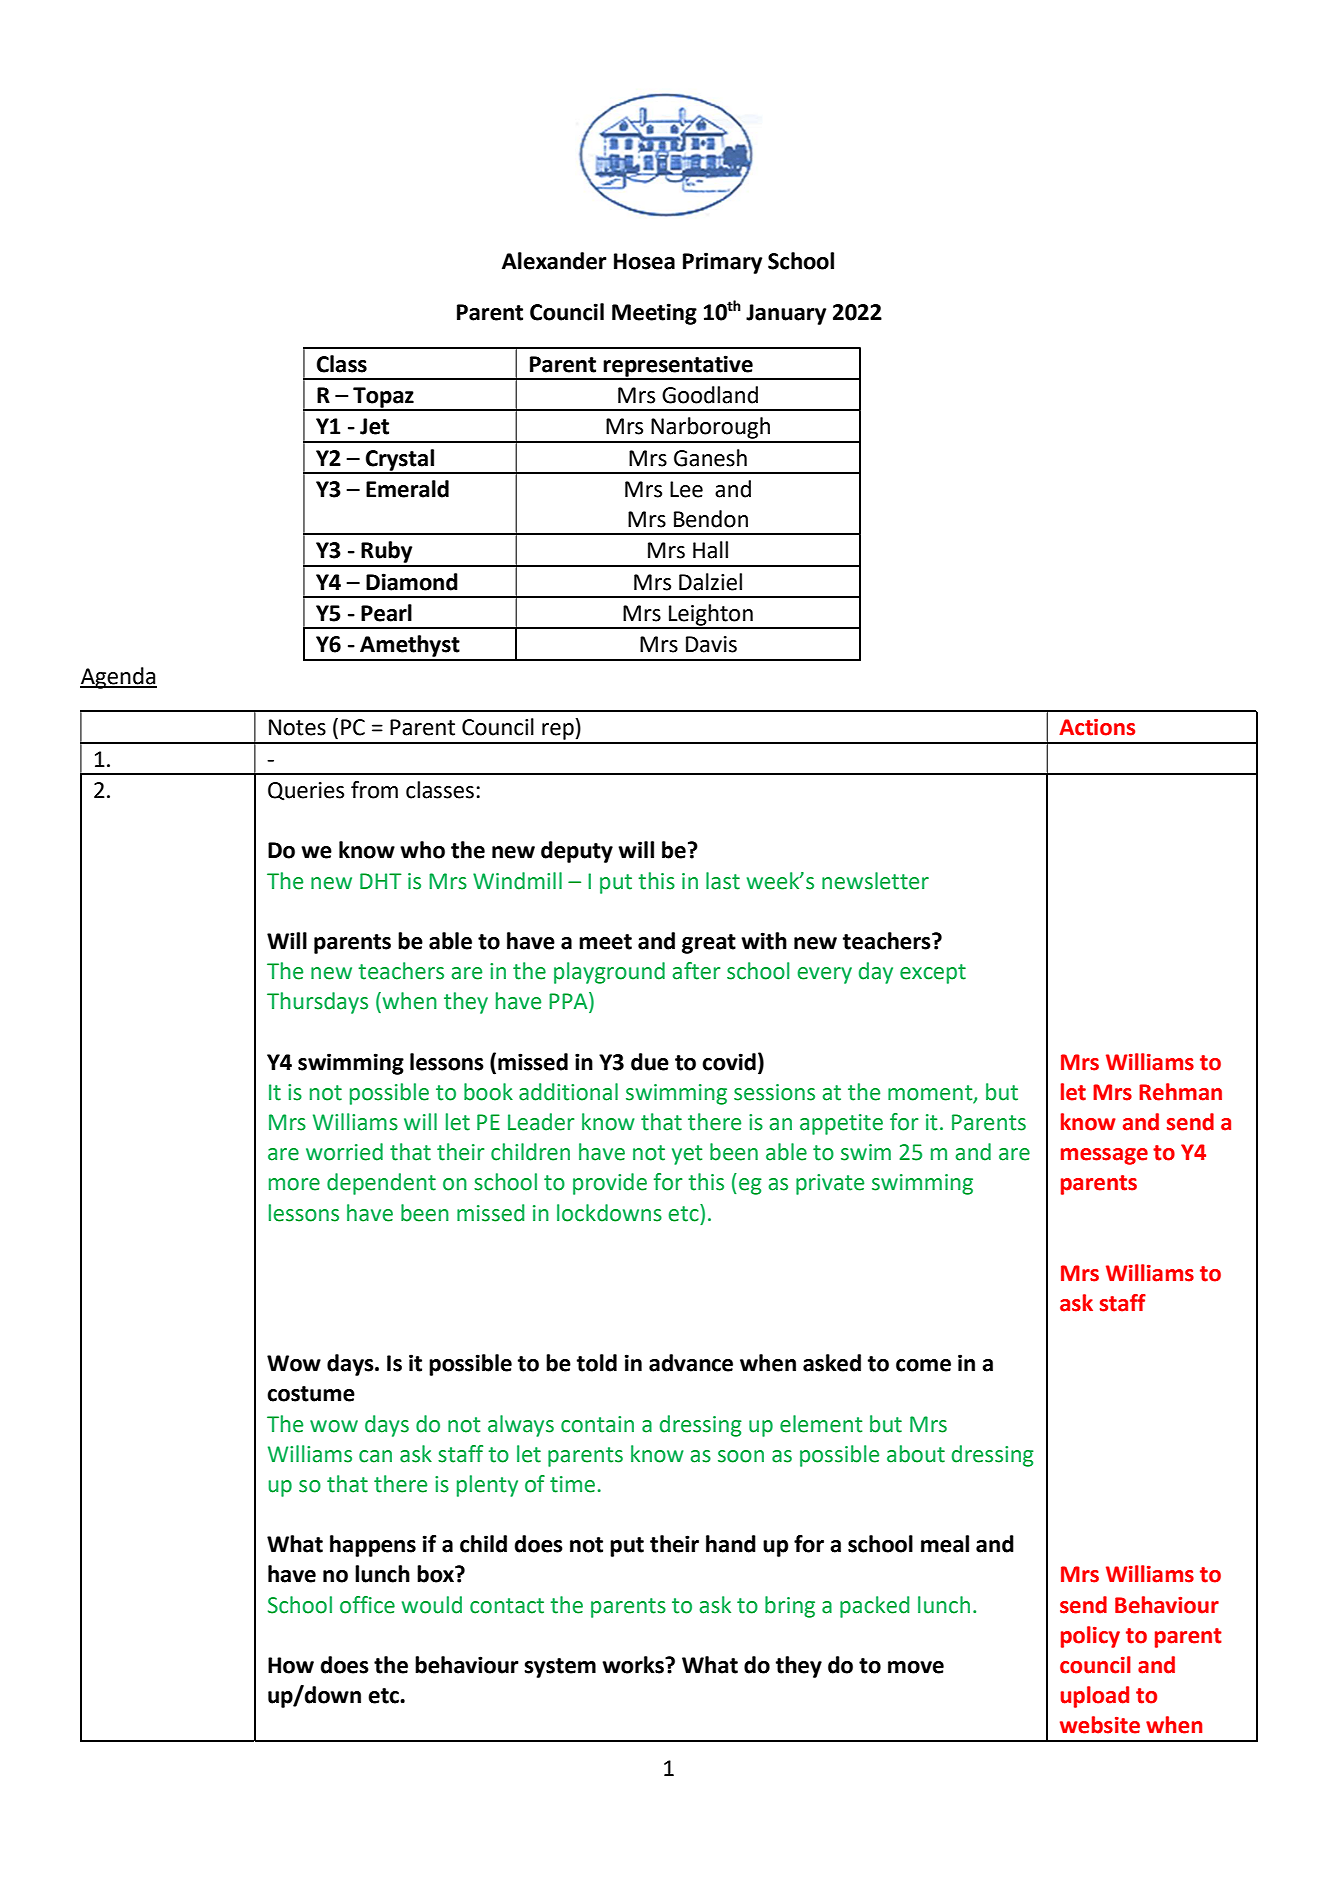 The height and width of the page is (1892, 1338). What do you see at coordinates (875, 881) in the page?
I see `newsletter` at bounding box center [875, 881].
